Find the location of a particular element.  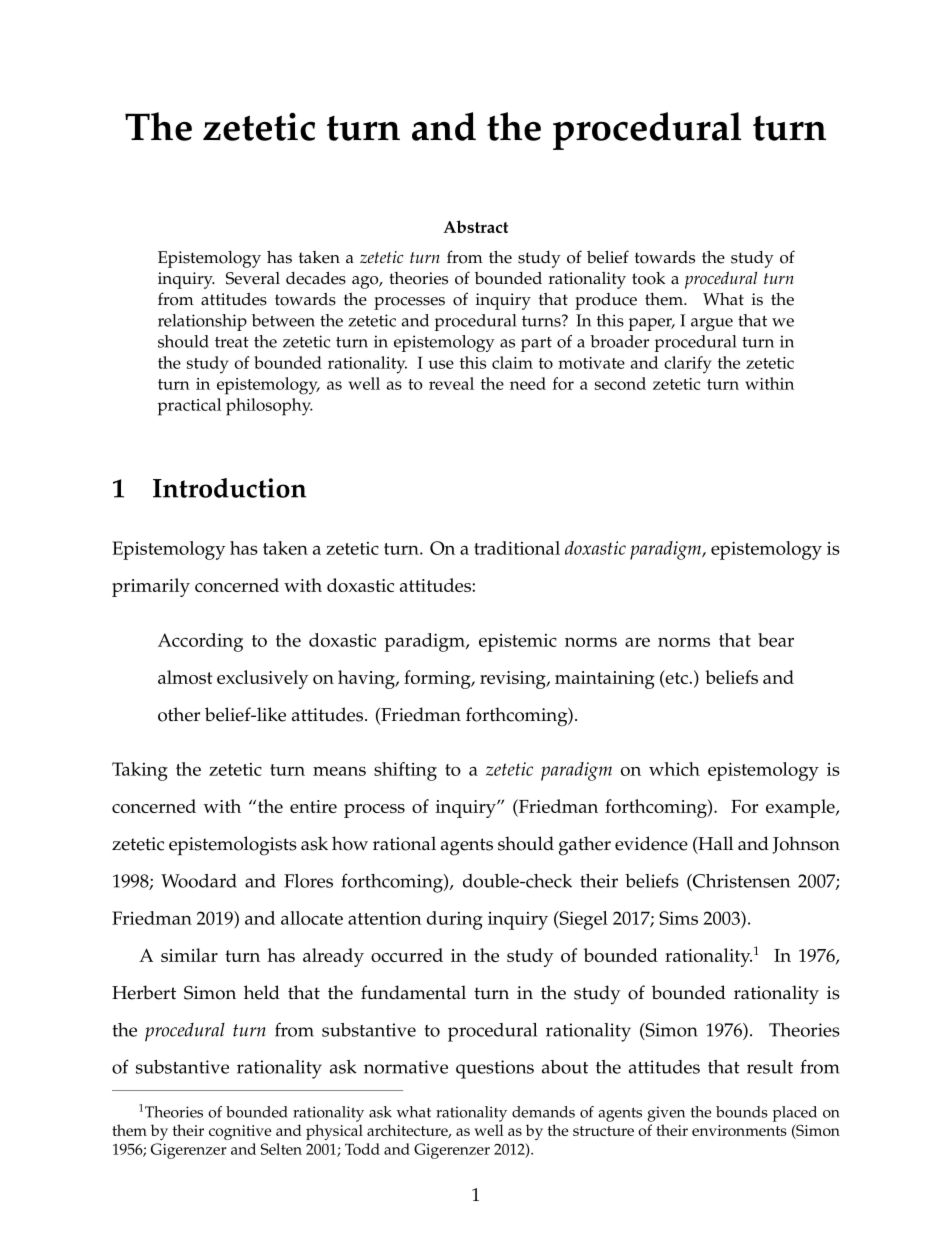

similar is located at coordinates (189, 955).
